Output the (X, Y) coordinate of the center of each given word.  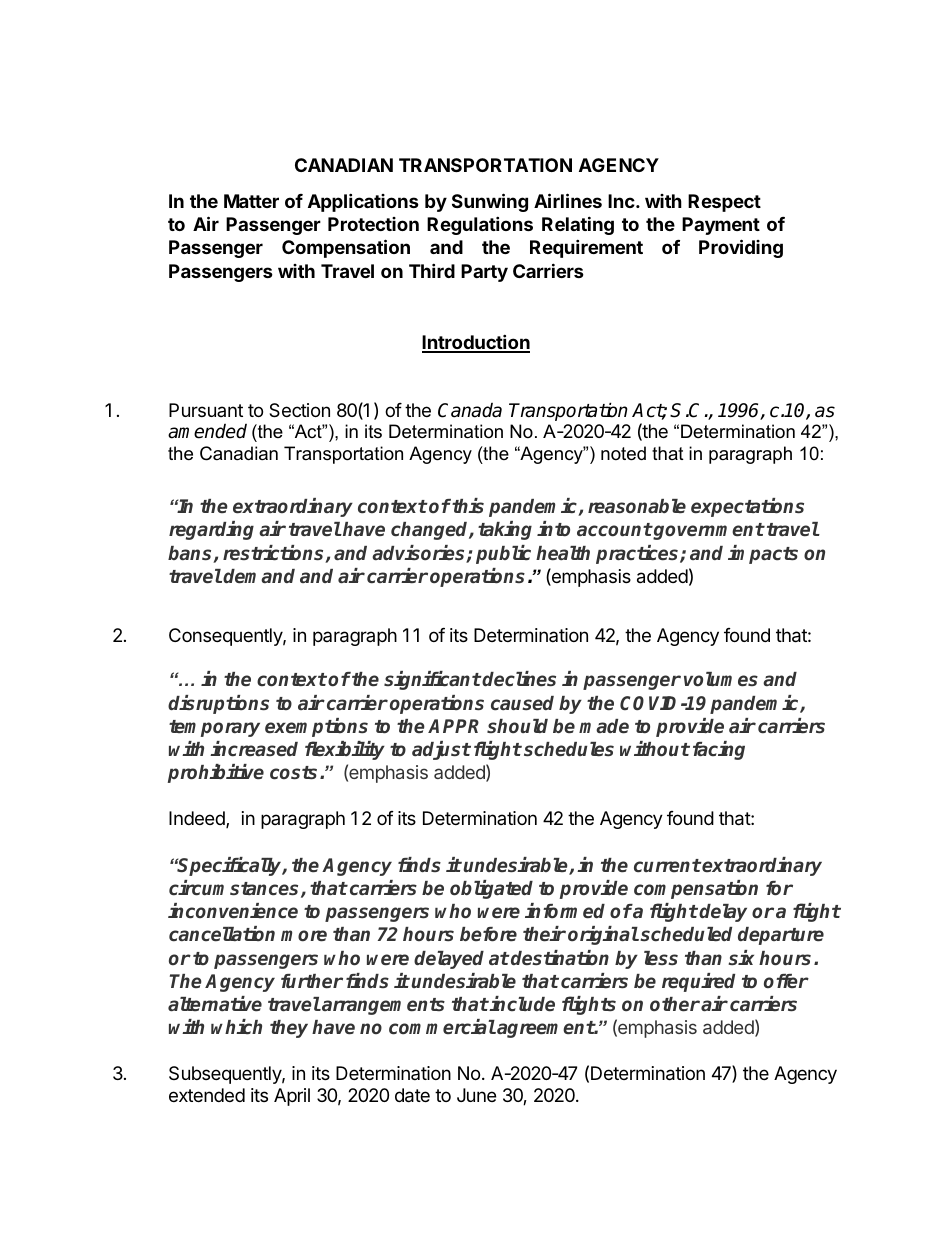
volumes (721, 679)
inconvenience (233, 911)
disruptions (218, 704)
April (292, 1097)
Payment (721, 226)
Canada (470, 410)
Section (299, 410)
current (667, 866)
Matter (251, 201)
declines (518, 679)
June (476, 1095)
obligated (491, 889)
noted (623, 453)
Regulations (480, 225)
